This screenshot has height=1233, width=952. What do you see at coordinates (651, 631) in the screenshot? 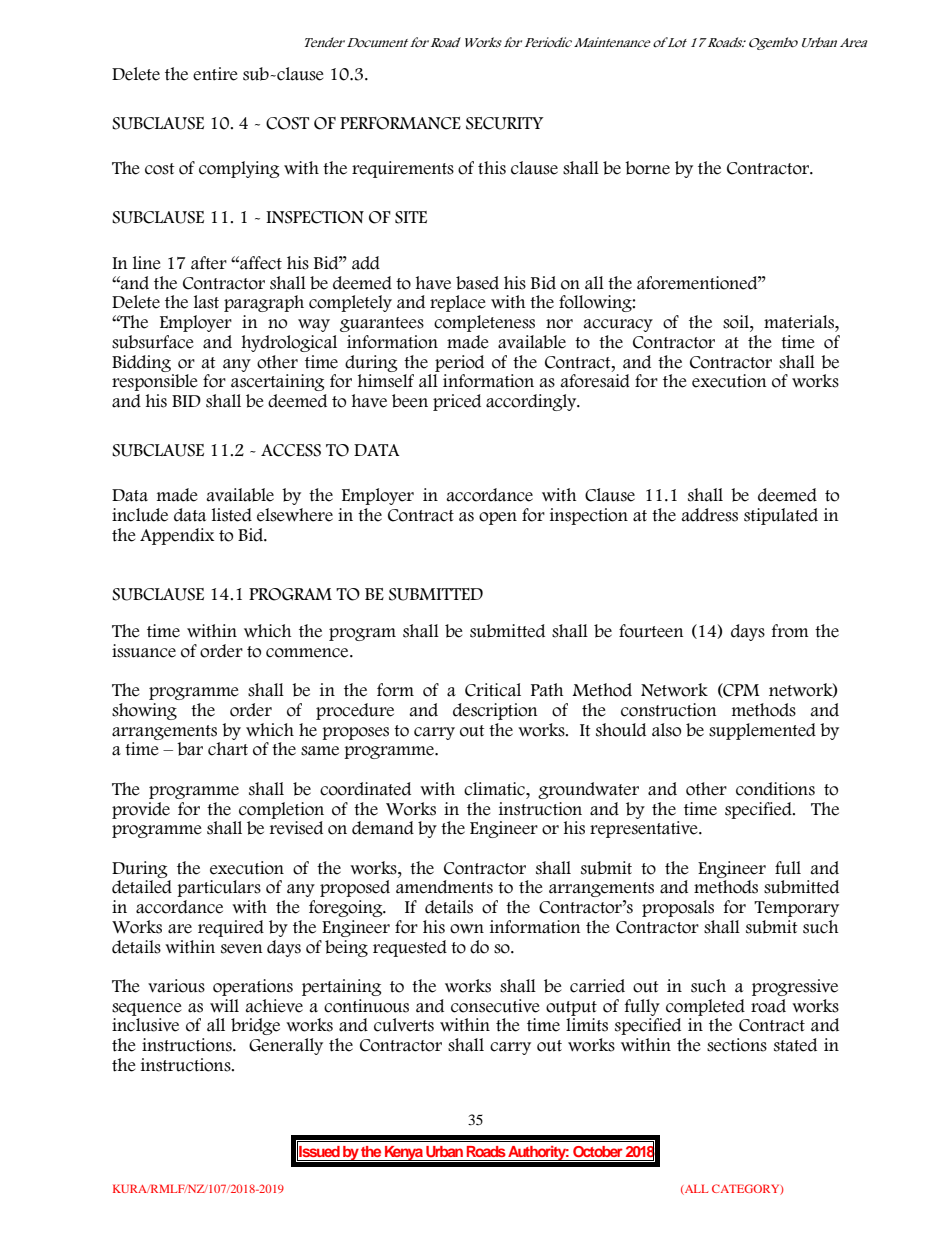
I see `fourteen` at bounding box center [651, 631].
